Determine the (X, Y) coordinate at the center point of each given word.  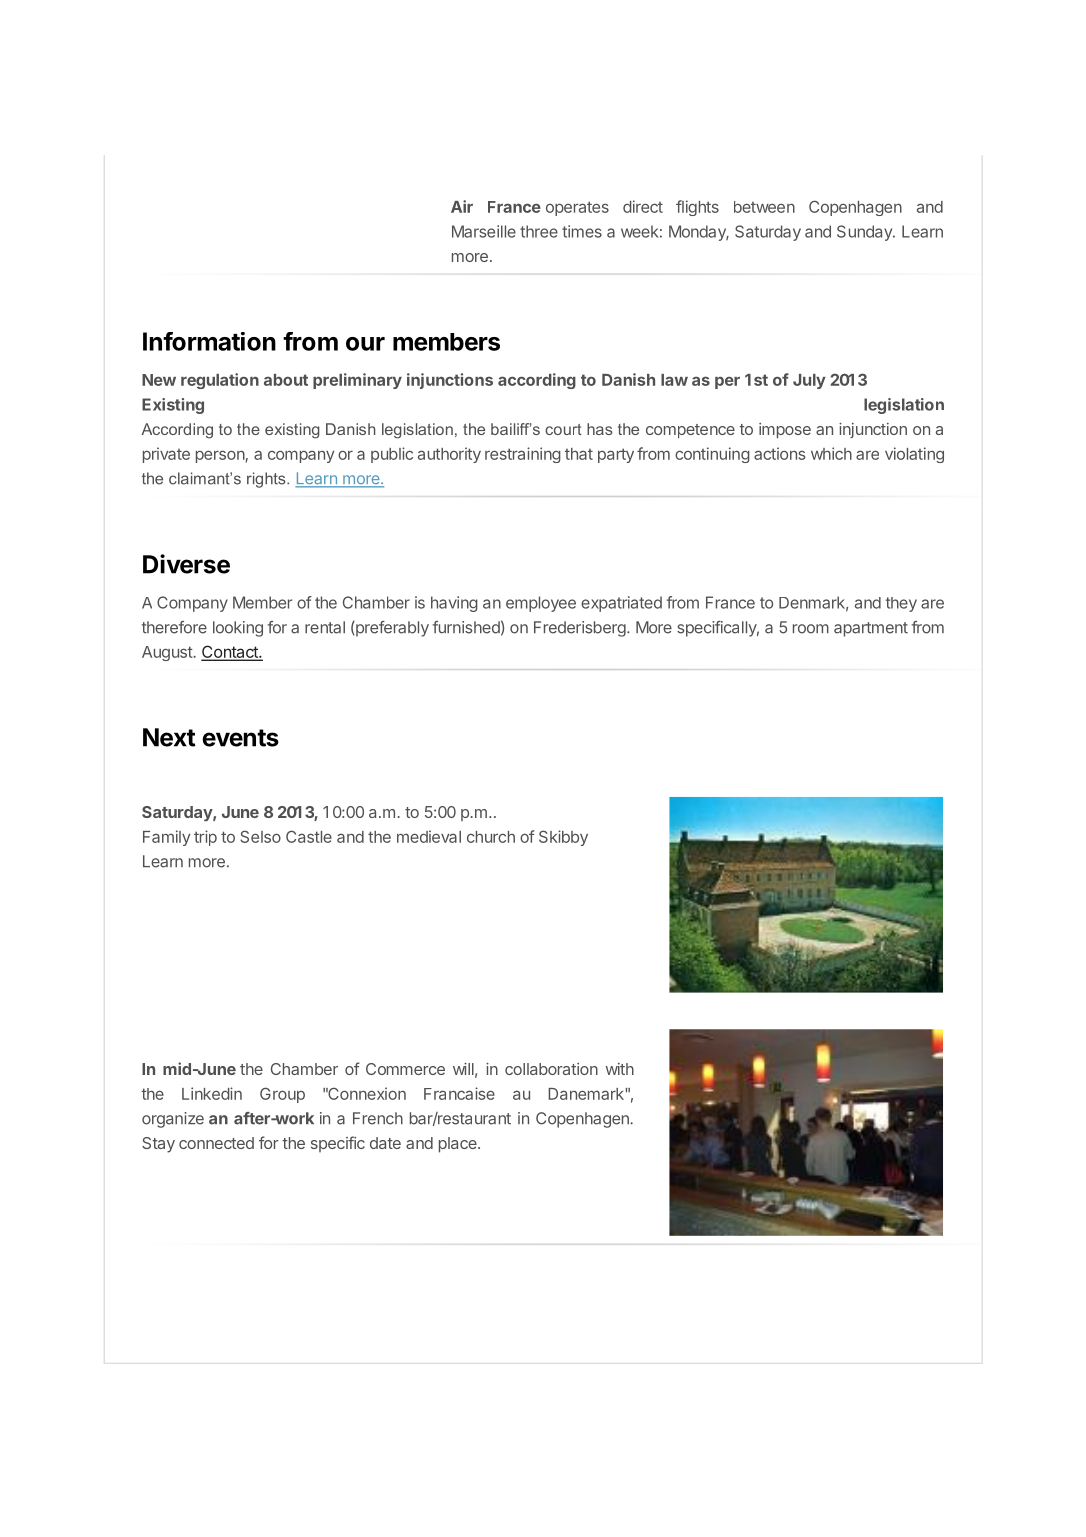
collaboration (551, 1069)
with (619, 1069)
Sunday (865, 233)
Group (282, 1095)
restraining (523, 455)
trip (205, 838)
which (831, 453)
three (539, 231)
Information (209, 341)
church (491, 837)
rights (267, 480)
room (811, 629)
